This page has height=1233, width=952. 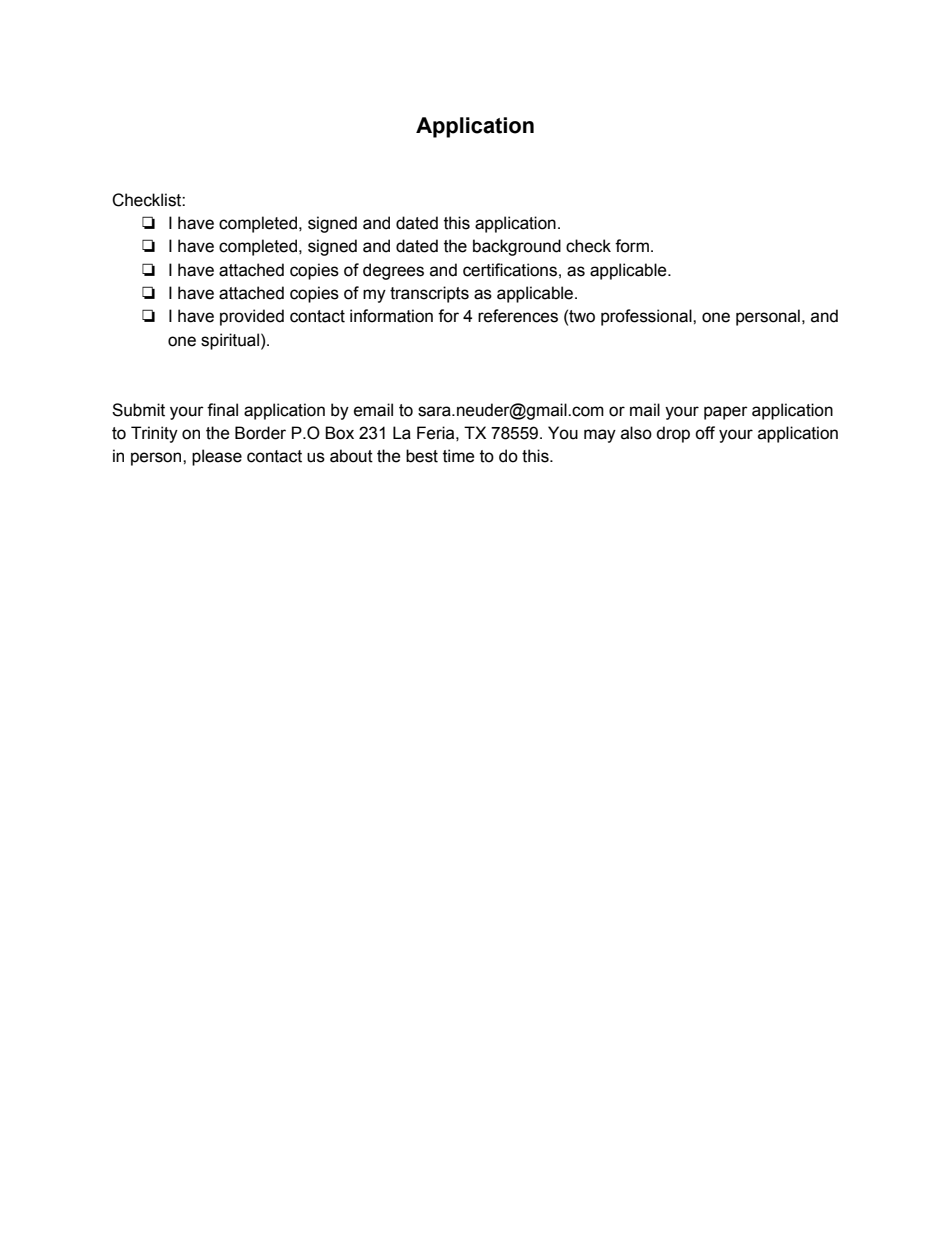 What do you see at coordinates (429, 294) in the page?
I see `transcripts` at bounding box center [429, 294].
